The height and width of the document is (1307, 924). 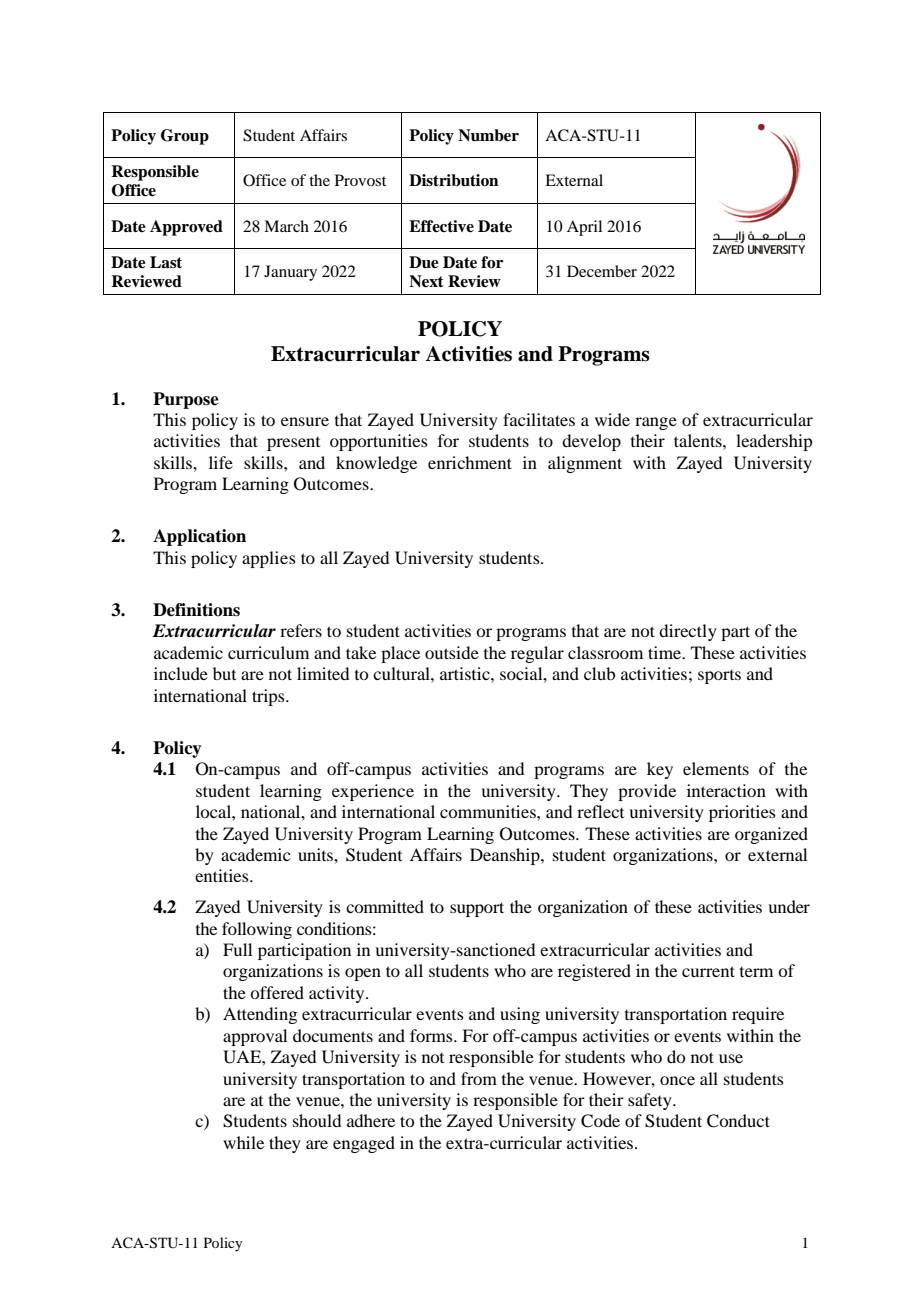 I want to click on curriculum, so click(x=268, y=652).
